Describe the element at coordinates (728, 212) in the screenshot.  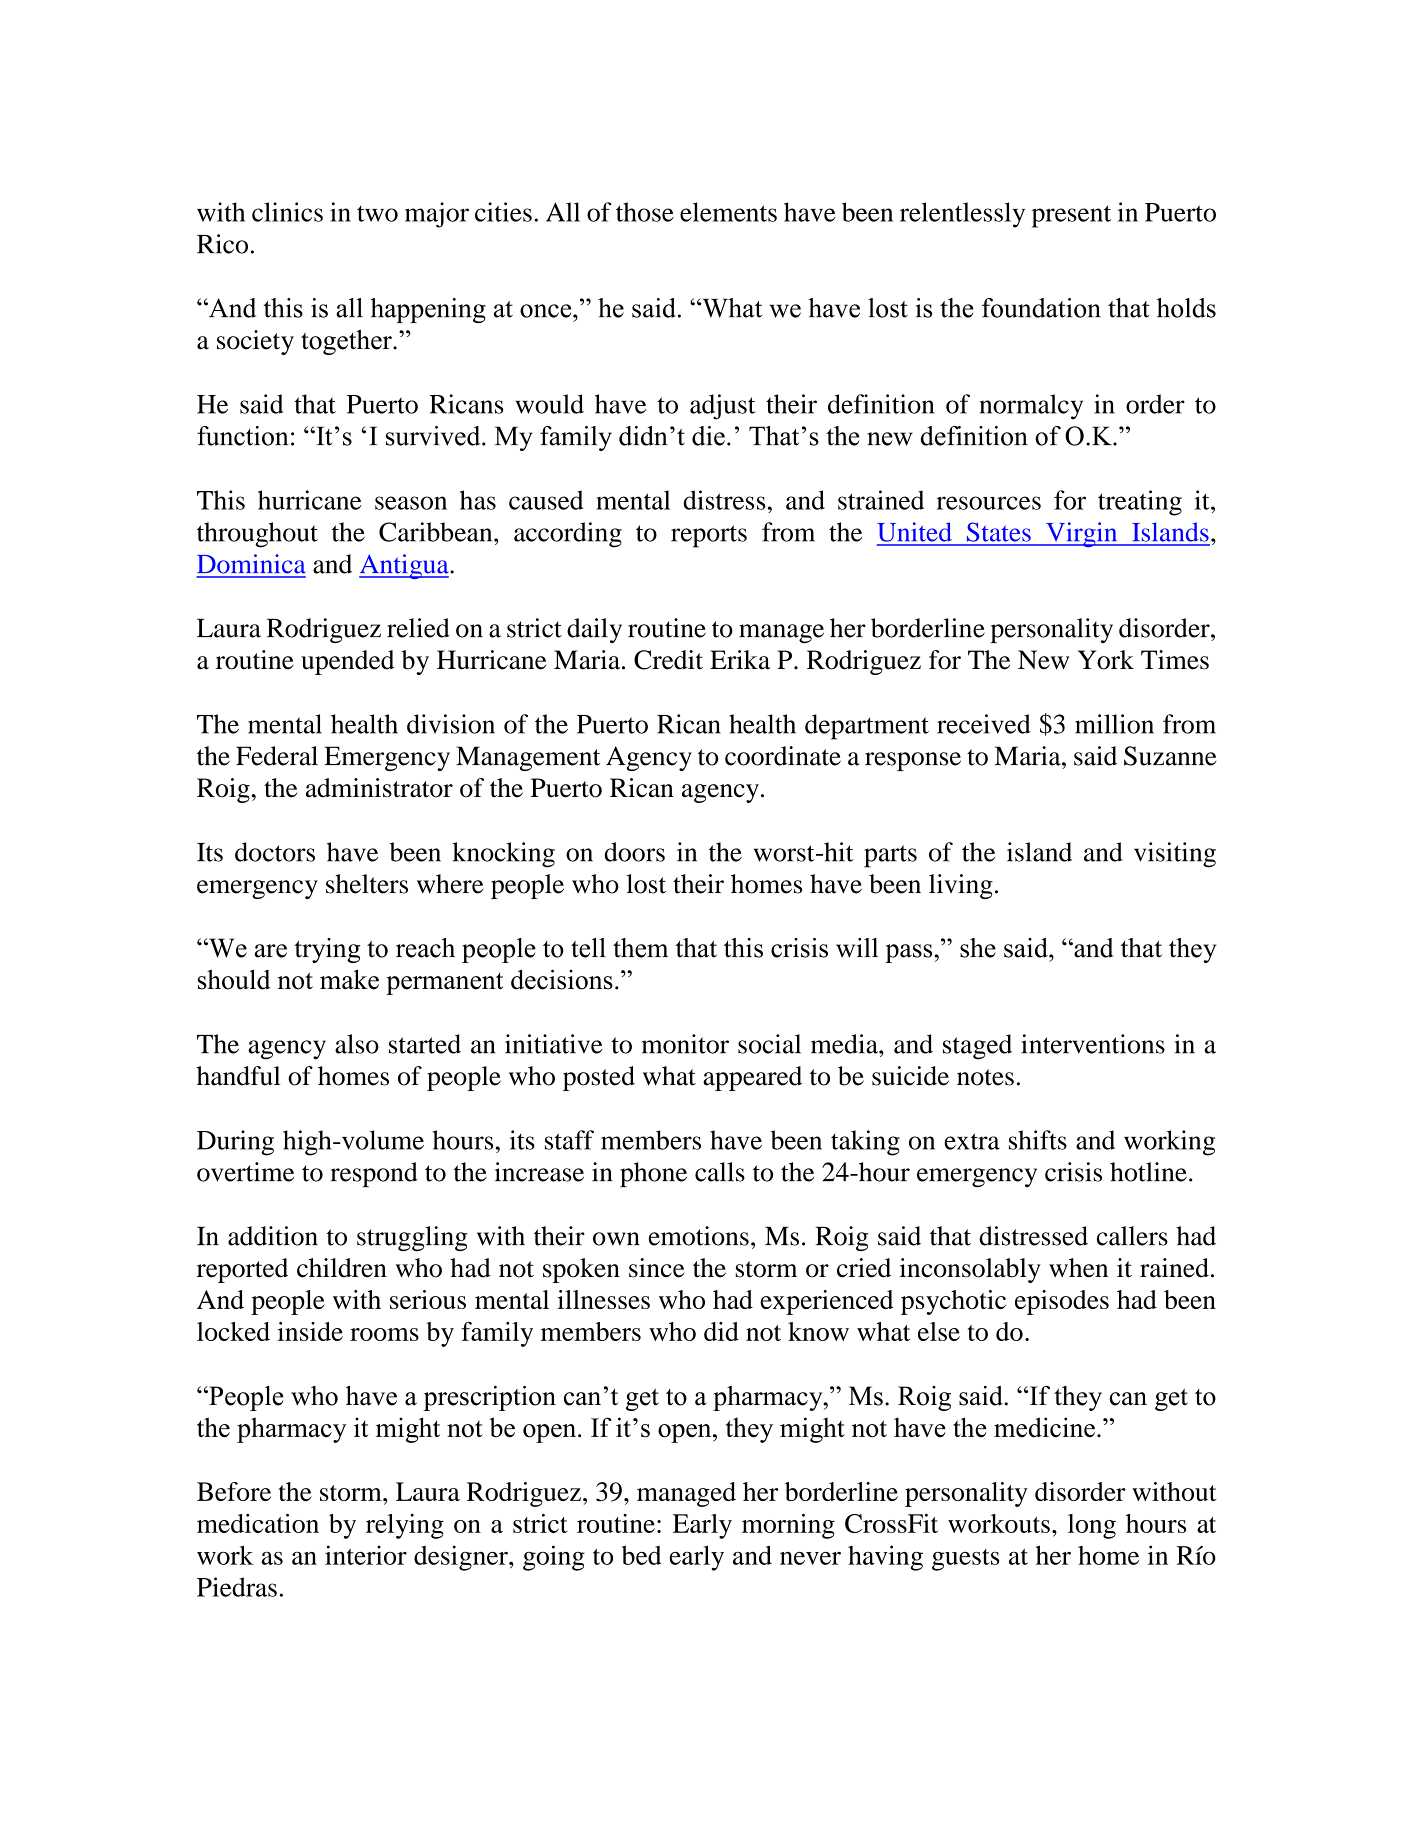
I see `elements` at that location.
